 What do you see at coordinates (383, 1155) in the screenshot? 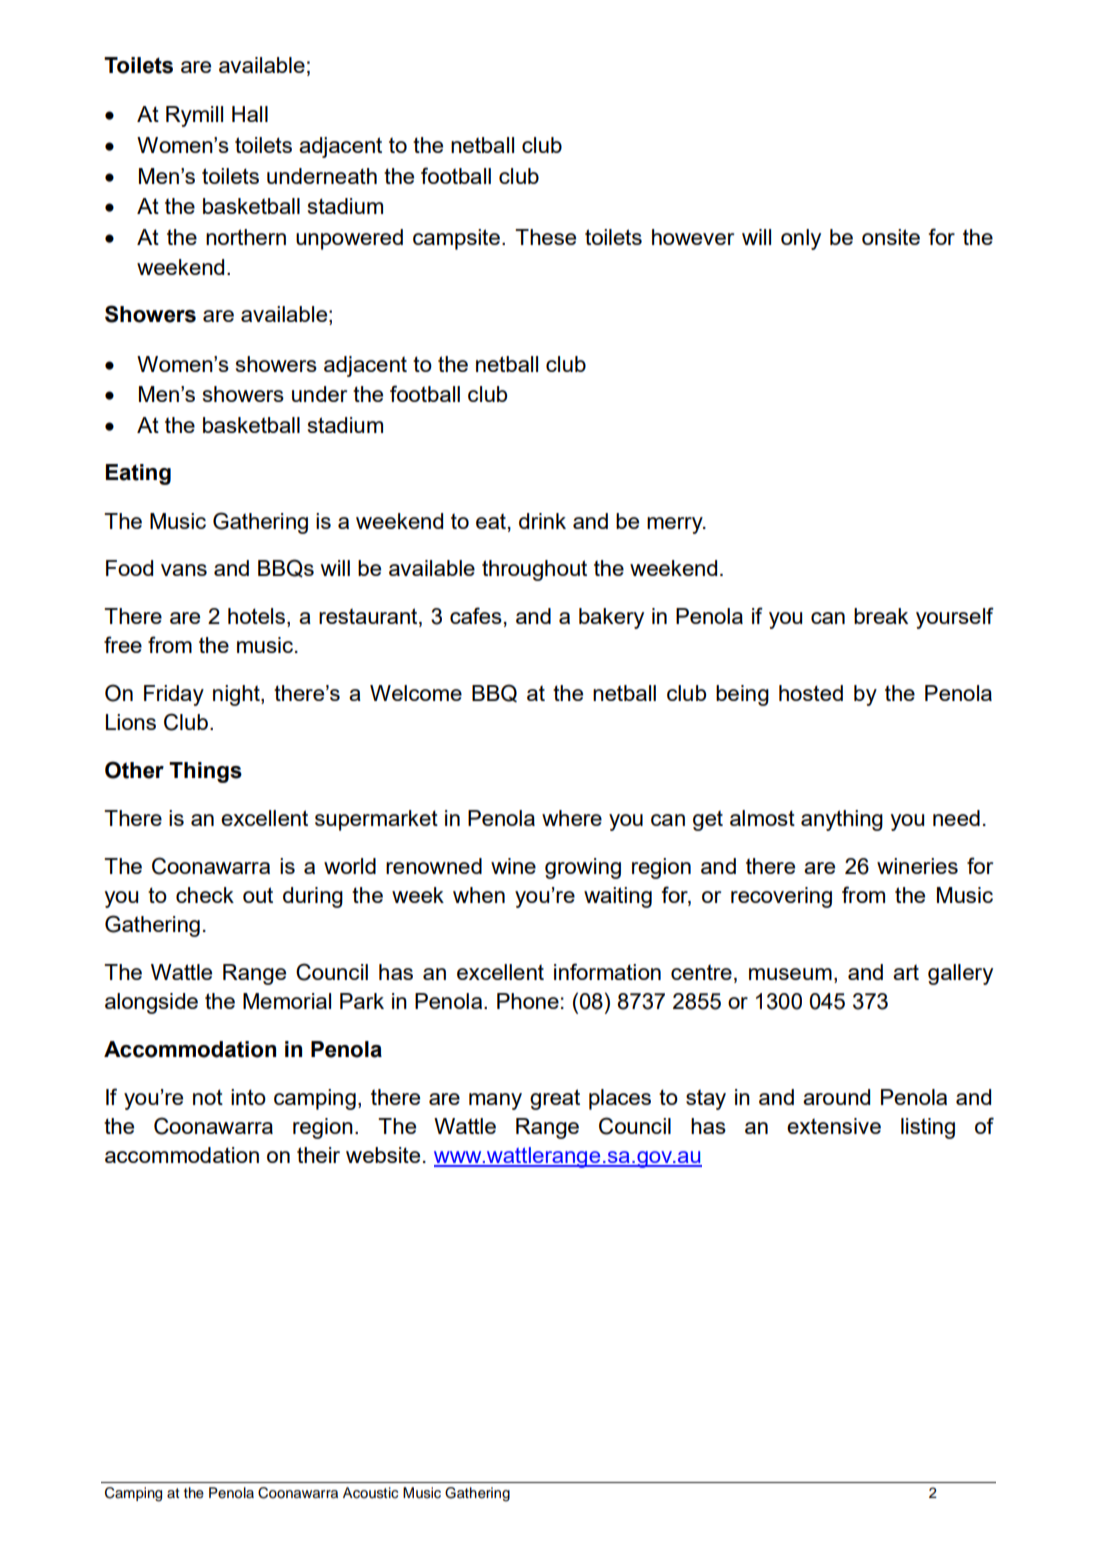
I see `website` at bounding box center [383, 1155].
